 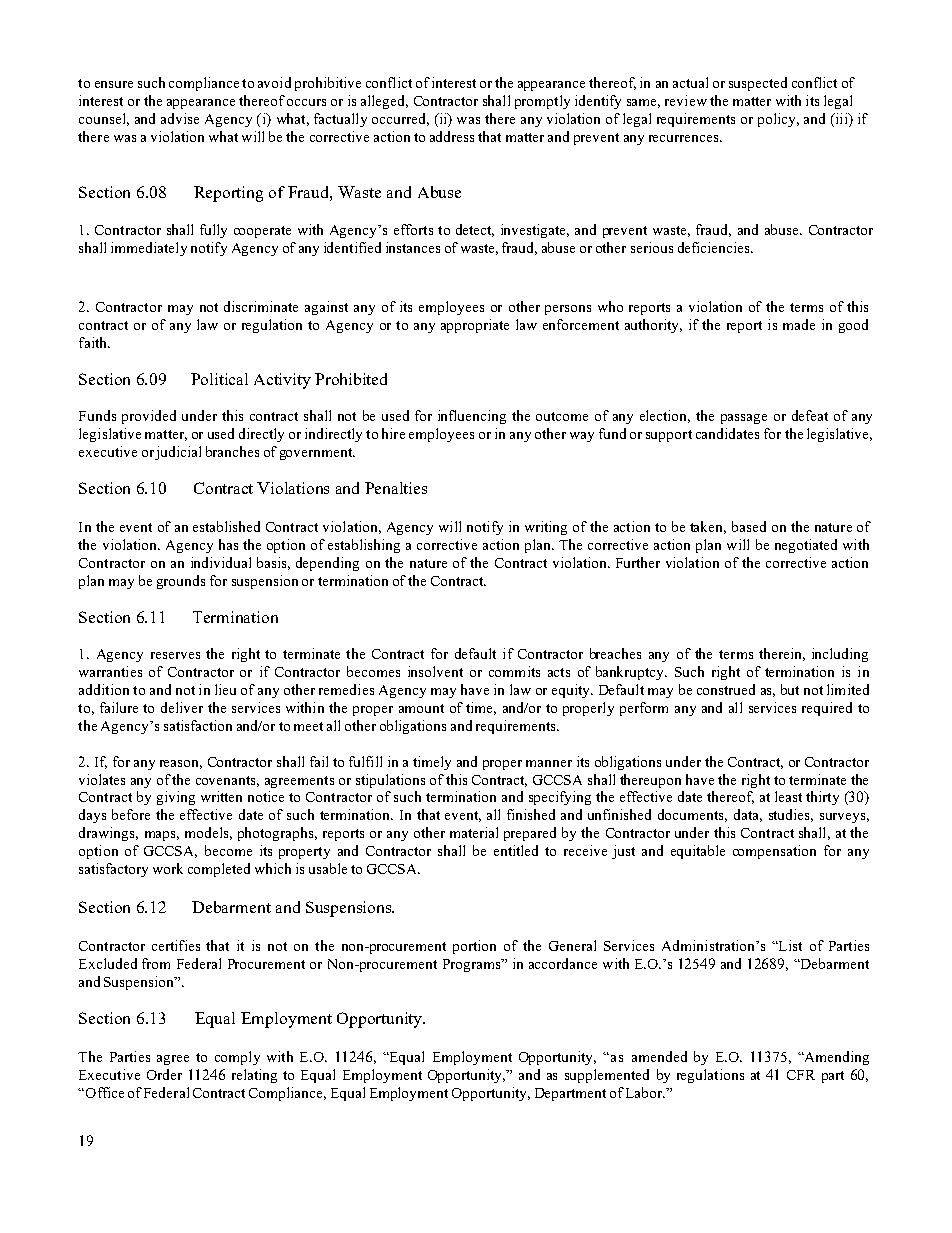 I want to click on individual, so click(x=221, y=562).
